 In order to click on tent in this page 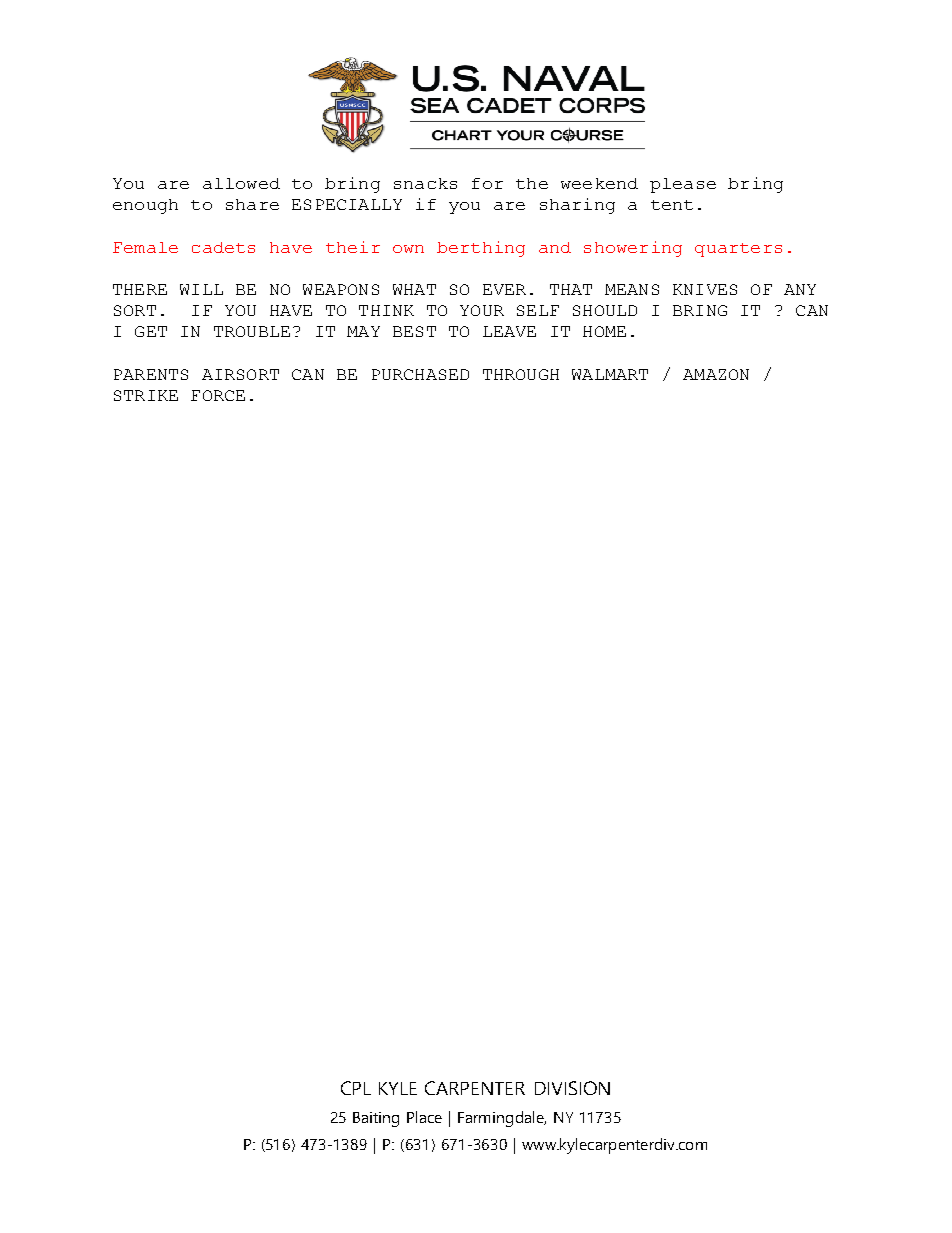, I will do `click(672, 205)`.
